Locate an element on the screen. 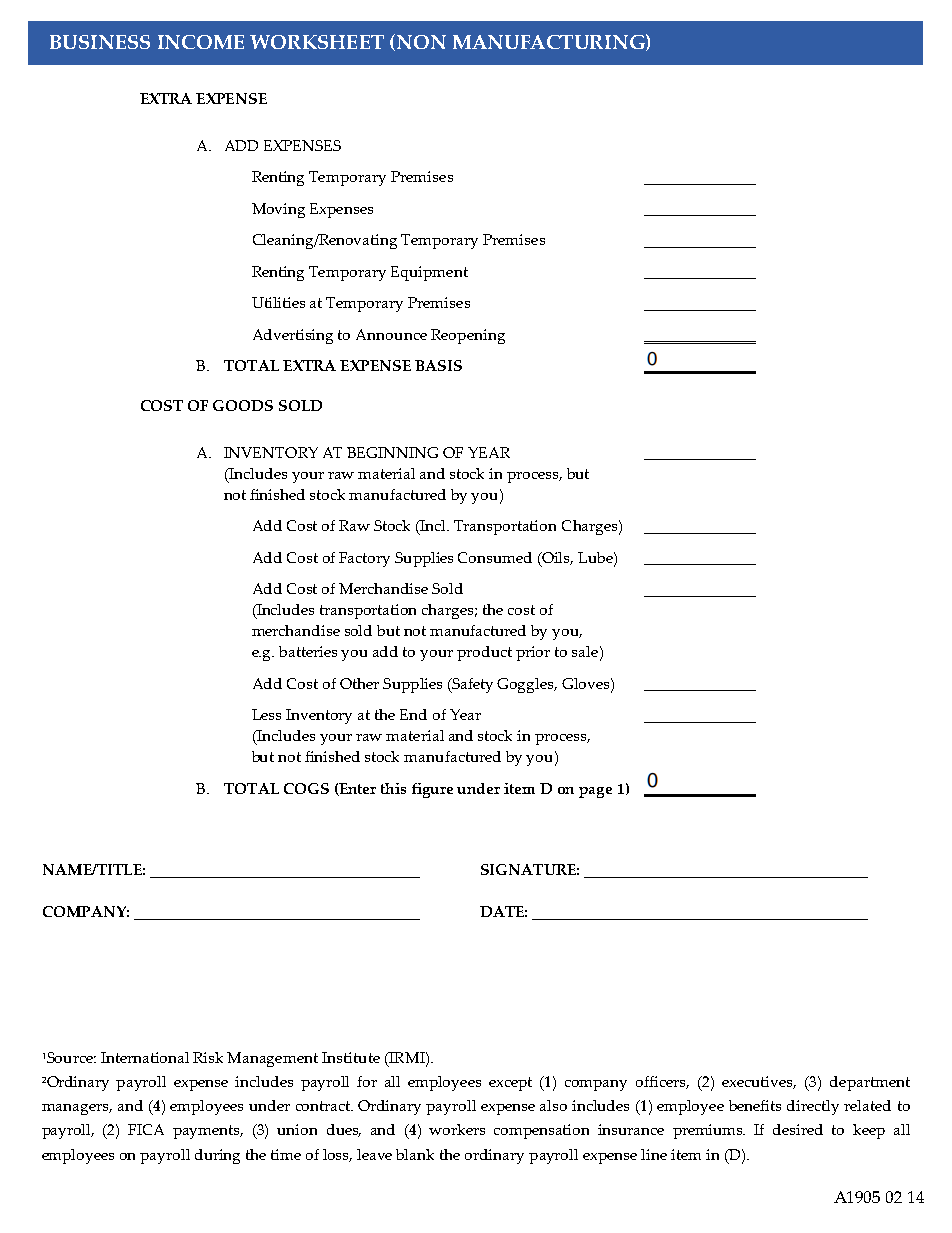 Image resolution: width=952 pixels, height=1233 pixels. workers is located at coordinates (457, 1129).
